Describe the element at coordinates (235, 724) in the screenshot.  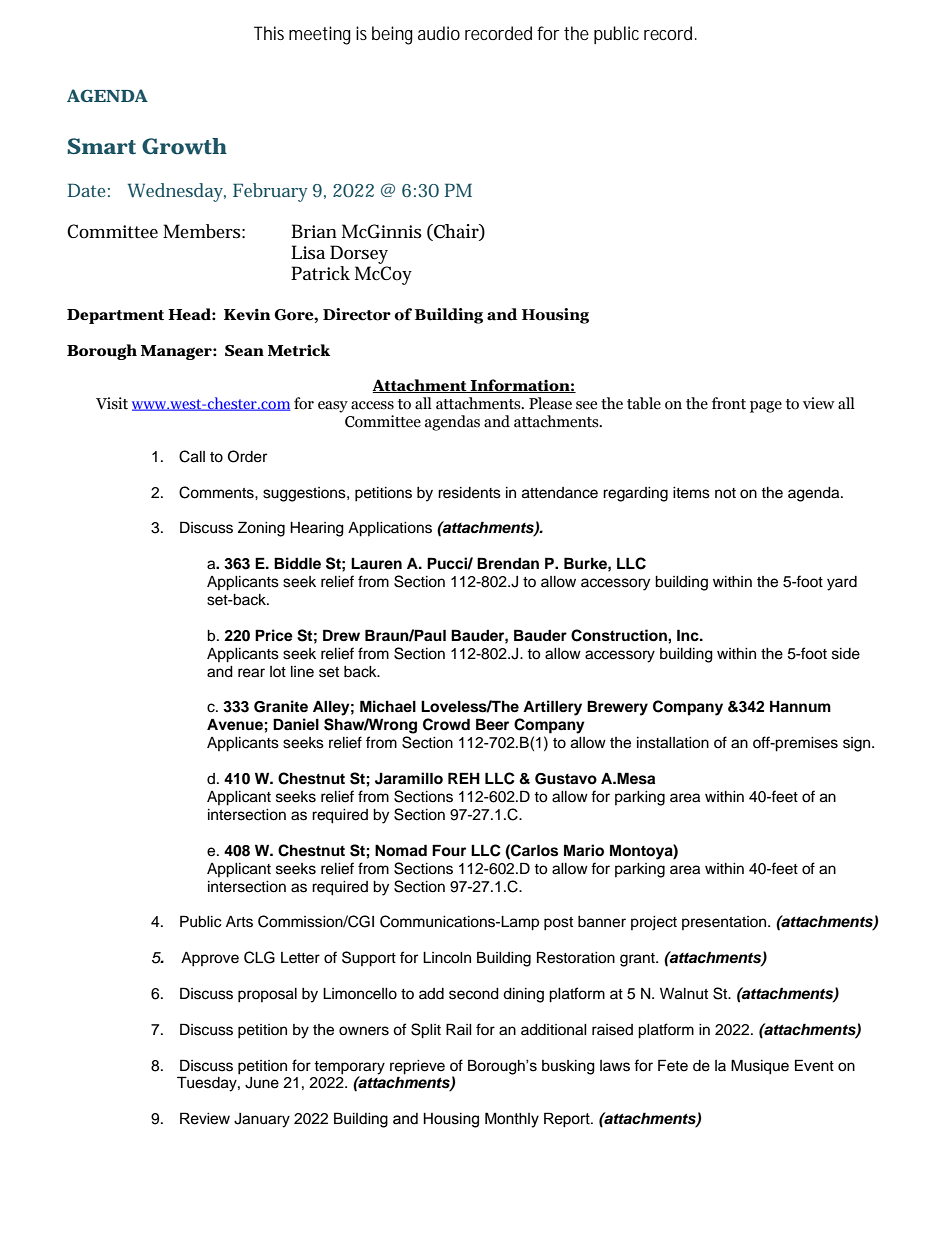
I see `Avenue` at that location.
